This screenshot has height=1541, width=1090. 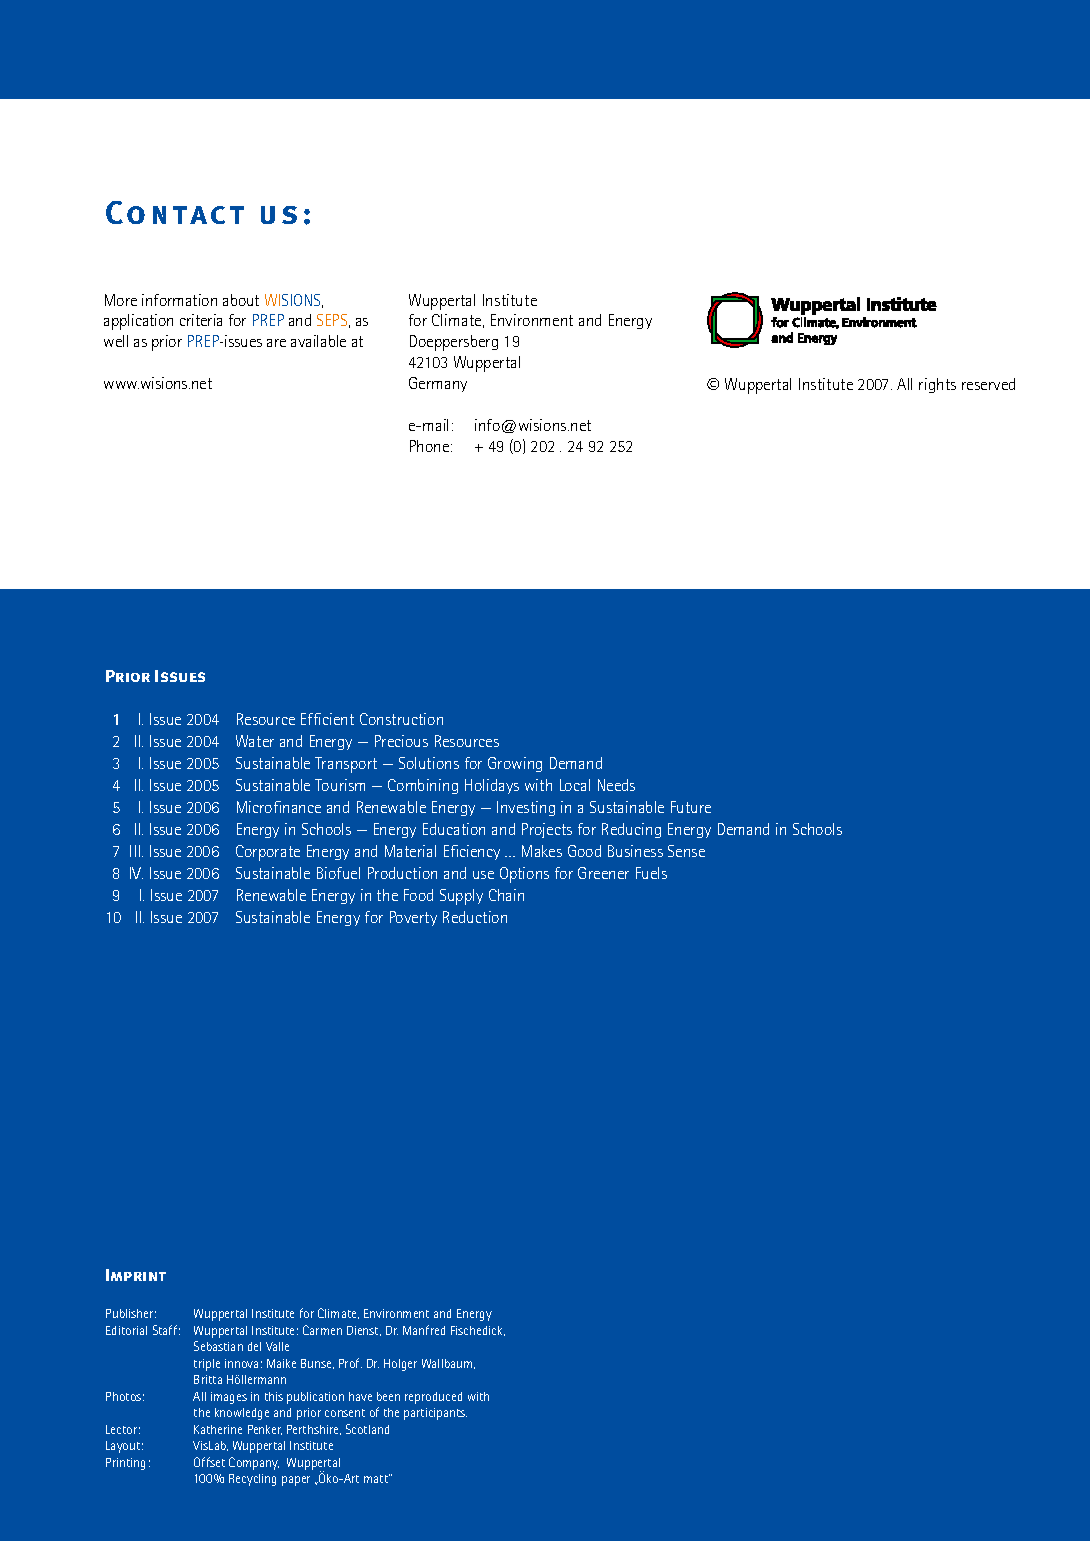 What do you see at coordinates (401, 719) in the screenshot?
I see `Construction` at bounding box center [401, 719].
